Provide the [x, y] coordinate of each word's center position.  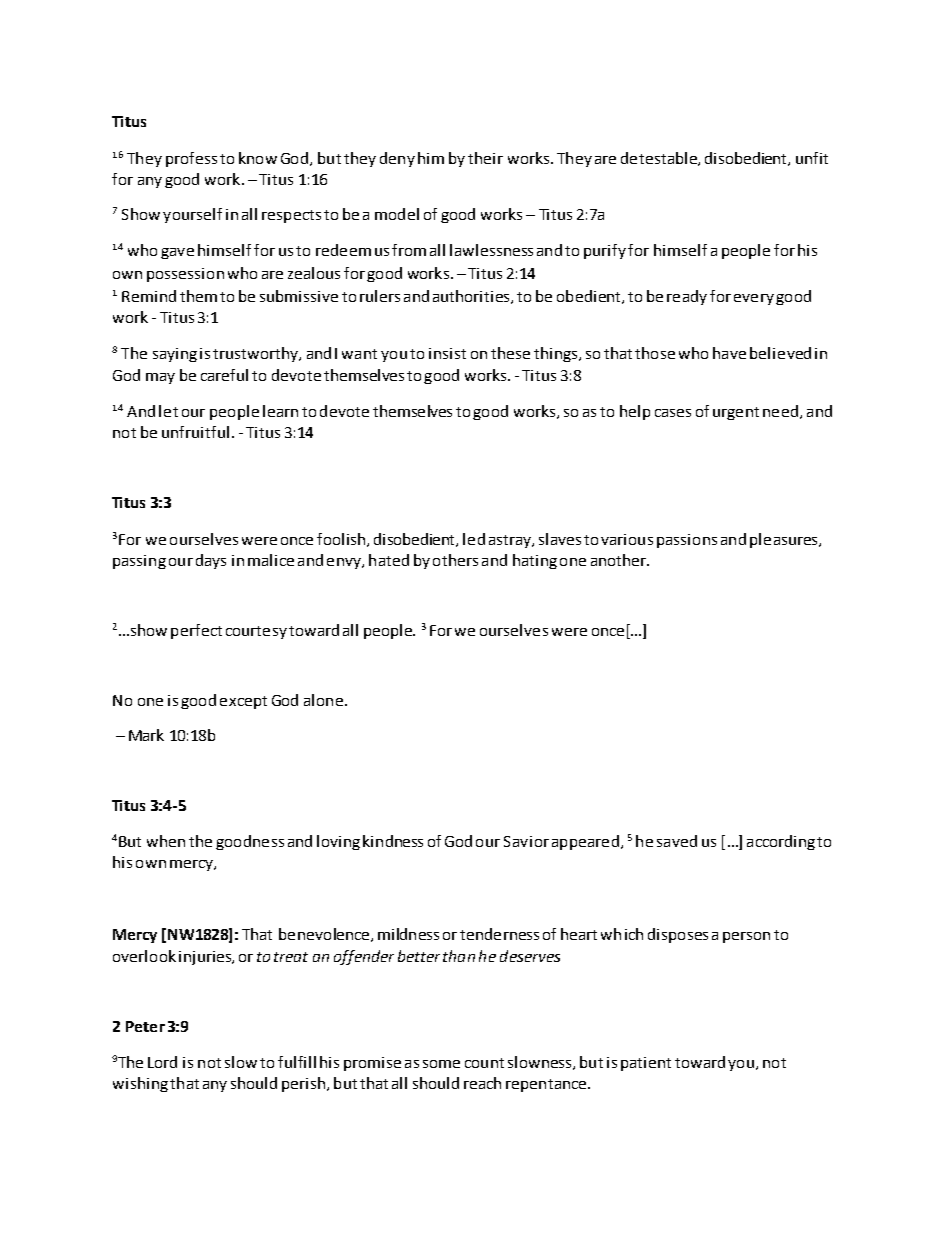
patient [646, 1064]
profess [191, 159]
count [484, 1063]
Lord [162, 1062]
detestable [660, 159]
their [485, 158]
